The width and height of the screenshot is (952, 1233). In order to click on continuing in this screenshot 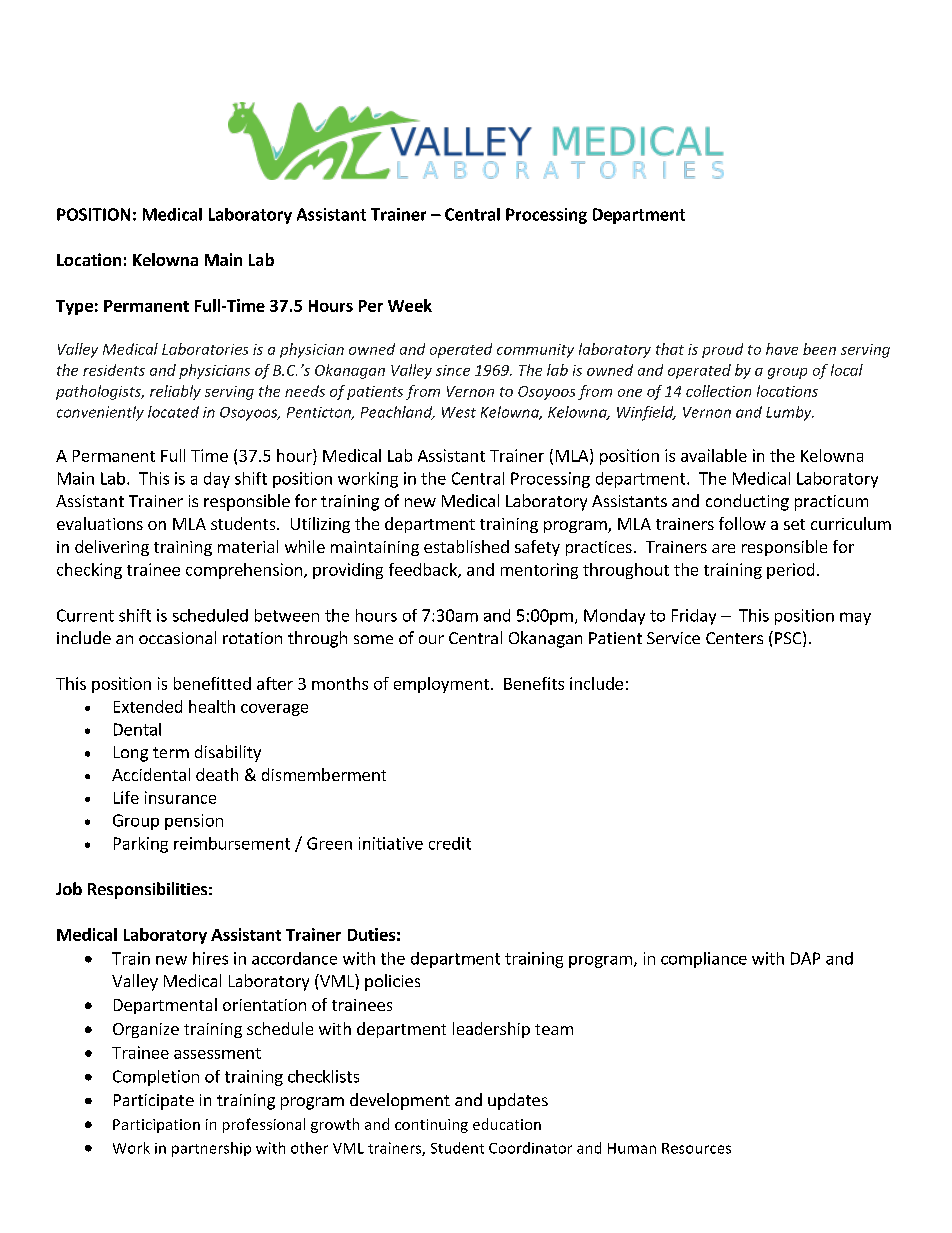, I will do `click(431, 1126)`.
